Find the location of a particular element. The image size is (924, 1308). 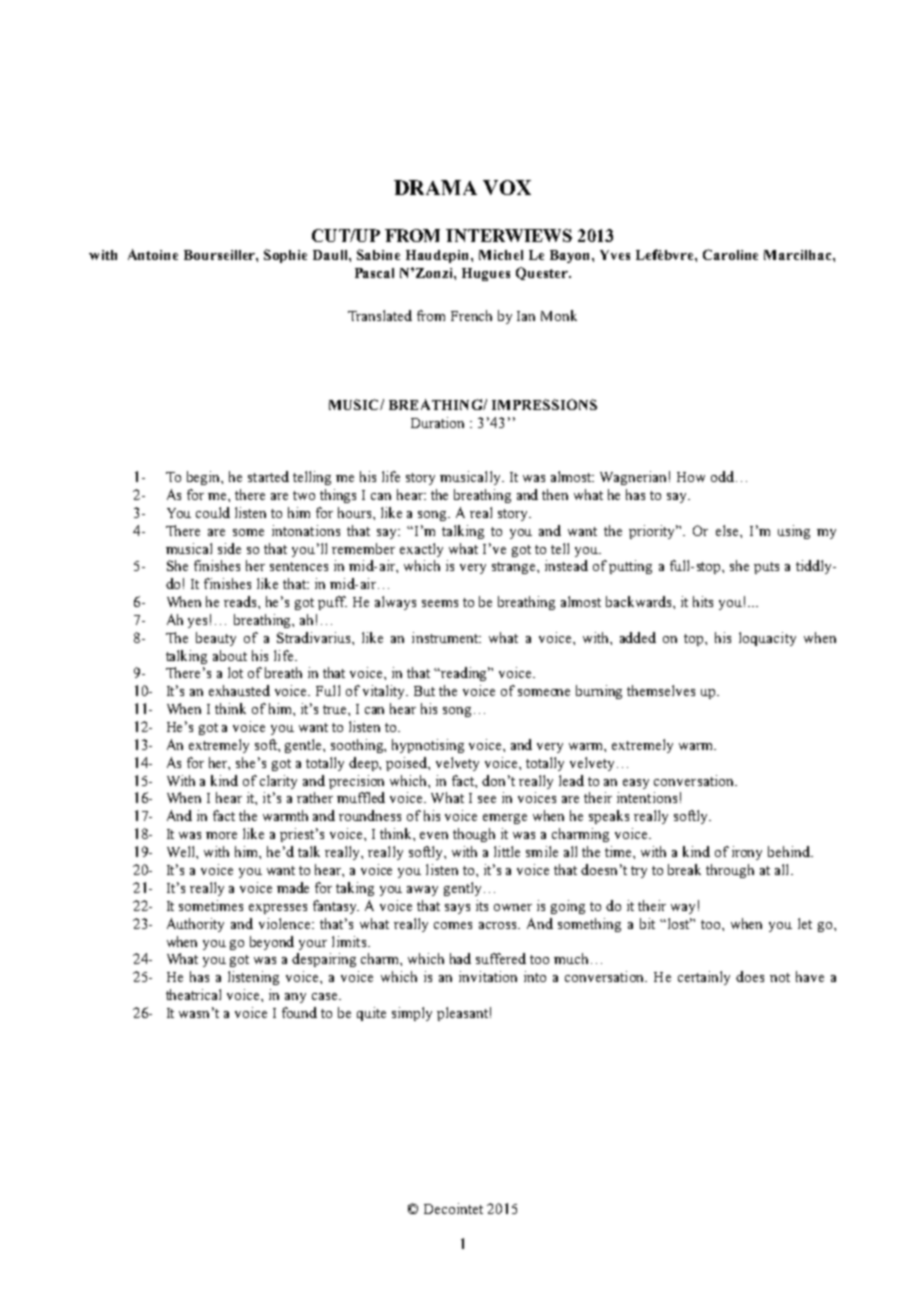

VOX is located at coordinates (507, 187).
